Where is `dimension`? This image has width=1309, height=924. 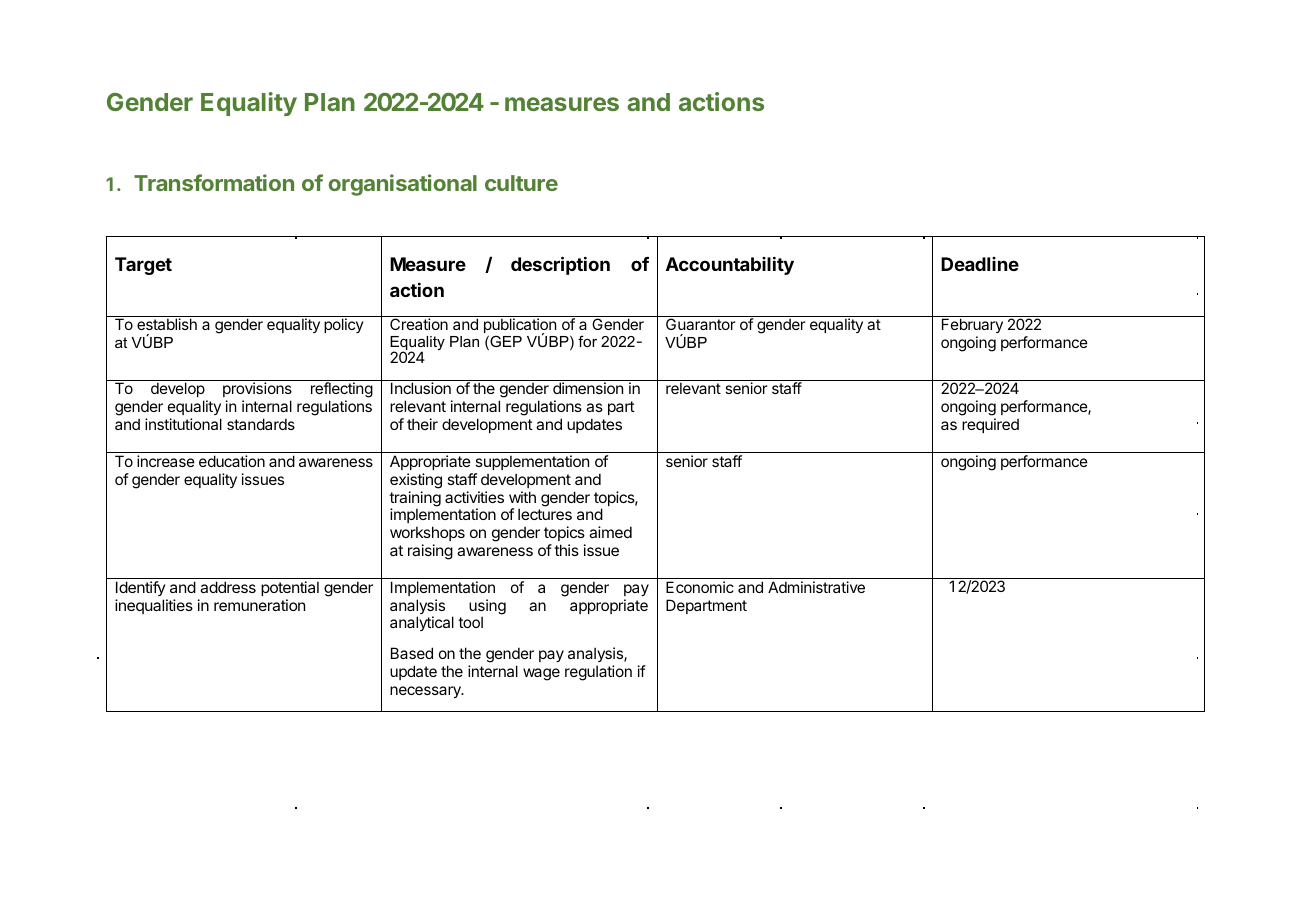
dimension is located at coordinates (588, 388).
